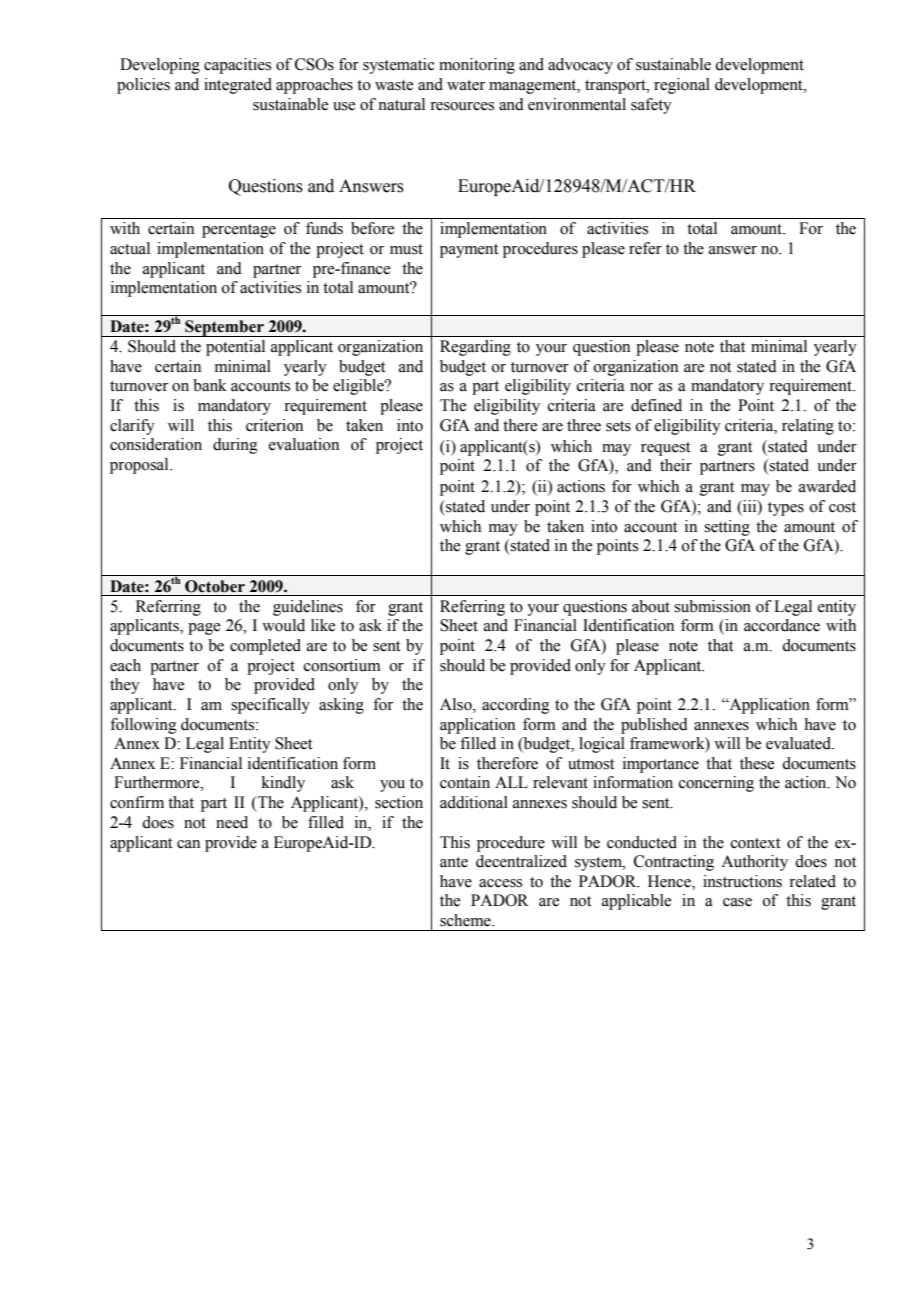 Image resolution: width=924 pixels, height=1308 pixels. Describe the element at coordinates (682, 86) in the screenshot. I see `regional` at that location.
